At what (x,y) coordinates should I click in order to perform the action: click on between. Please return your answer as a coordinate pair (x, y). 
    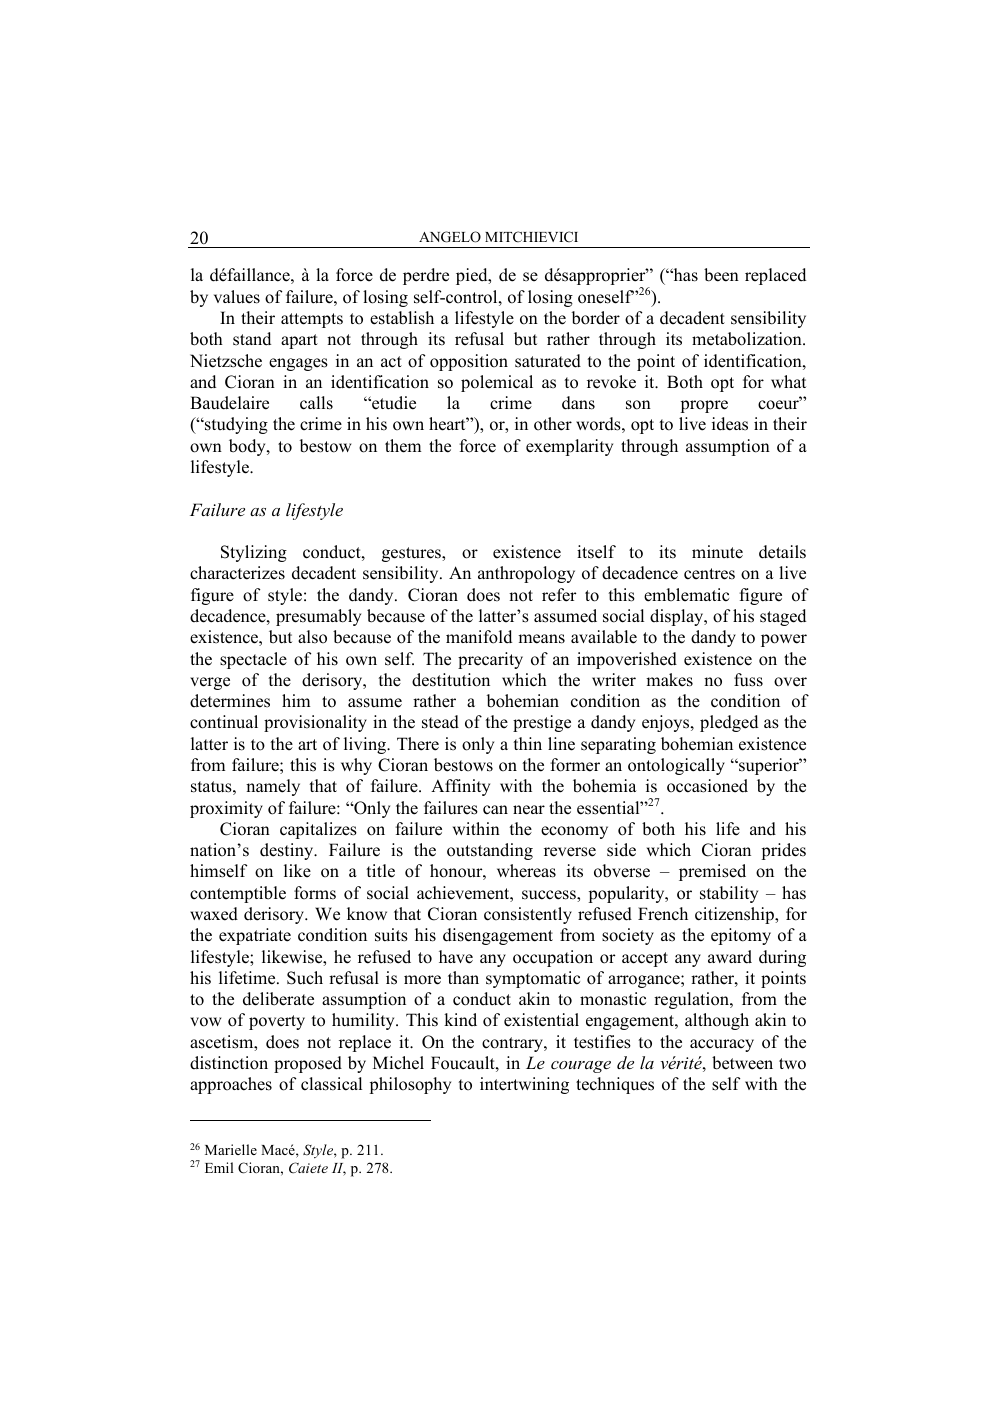
    Looking at the image, I should click on (742, 1063).
